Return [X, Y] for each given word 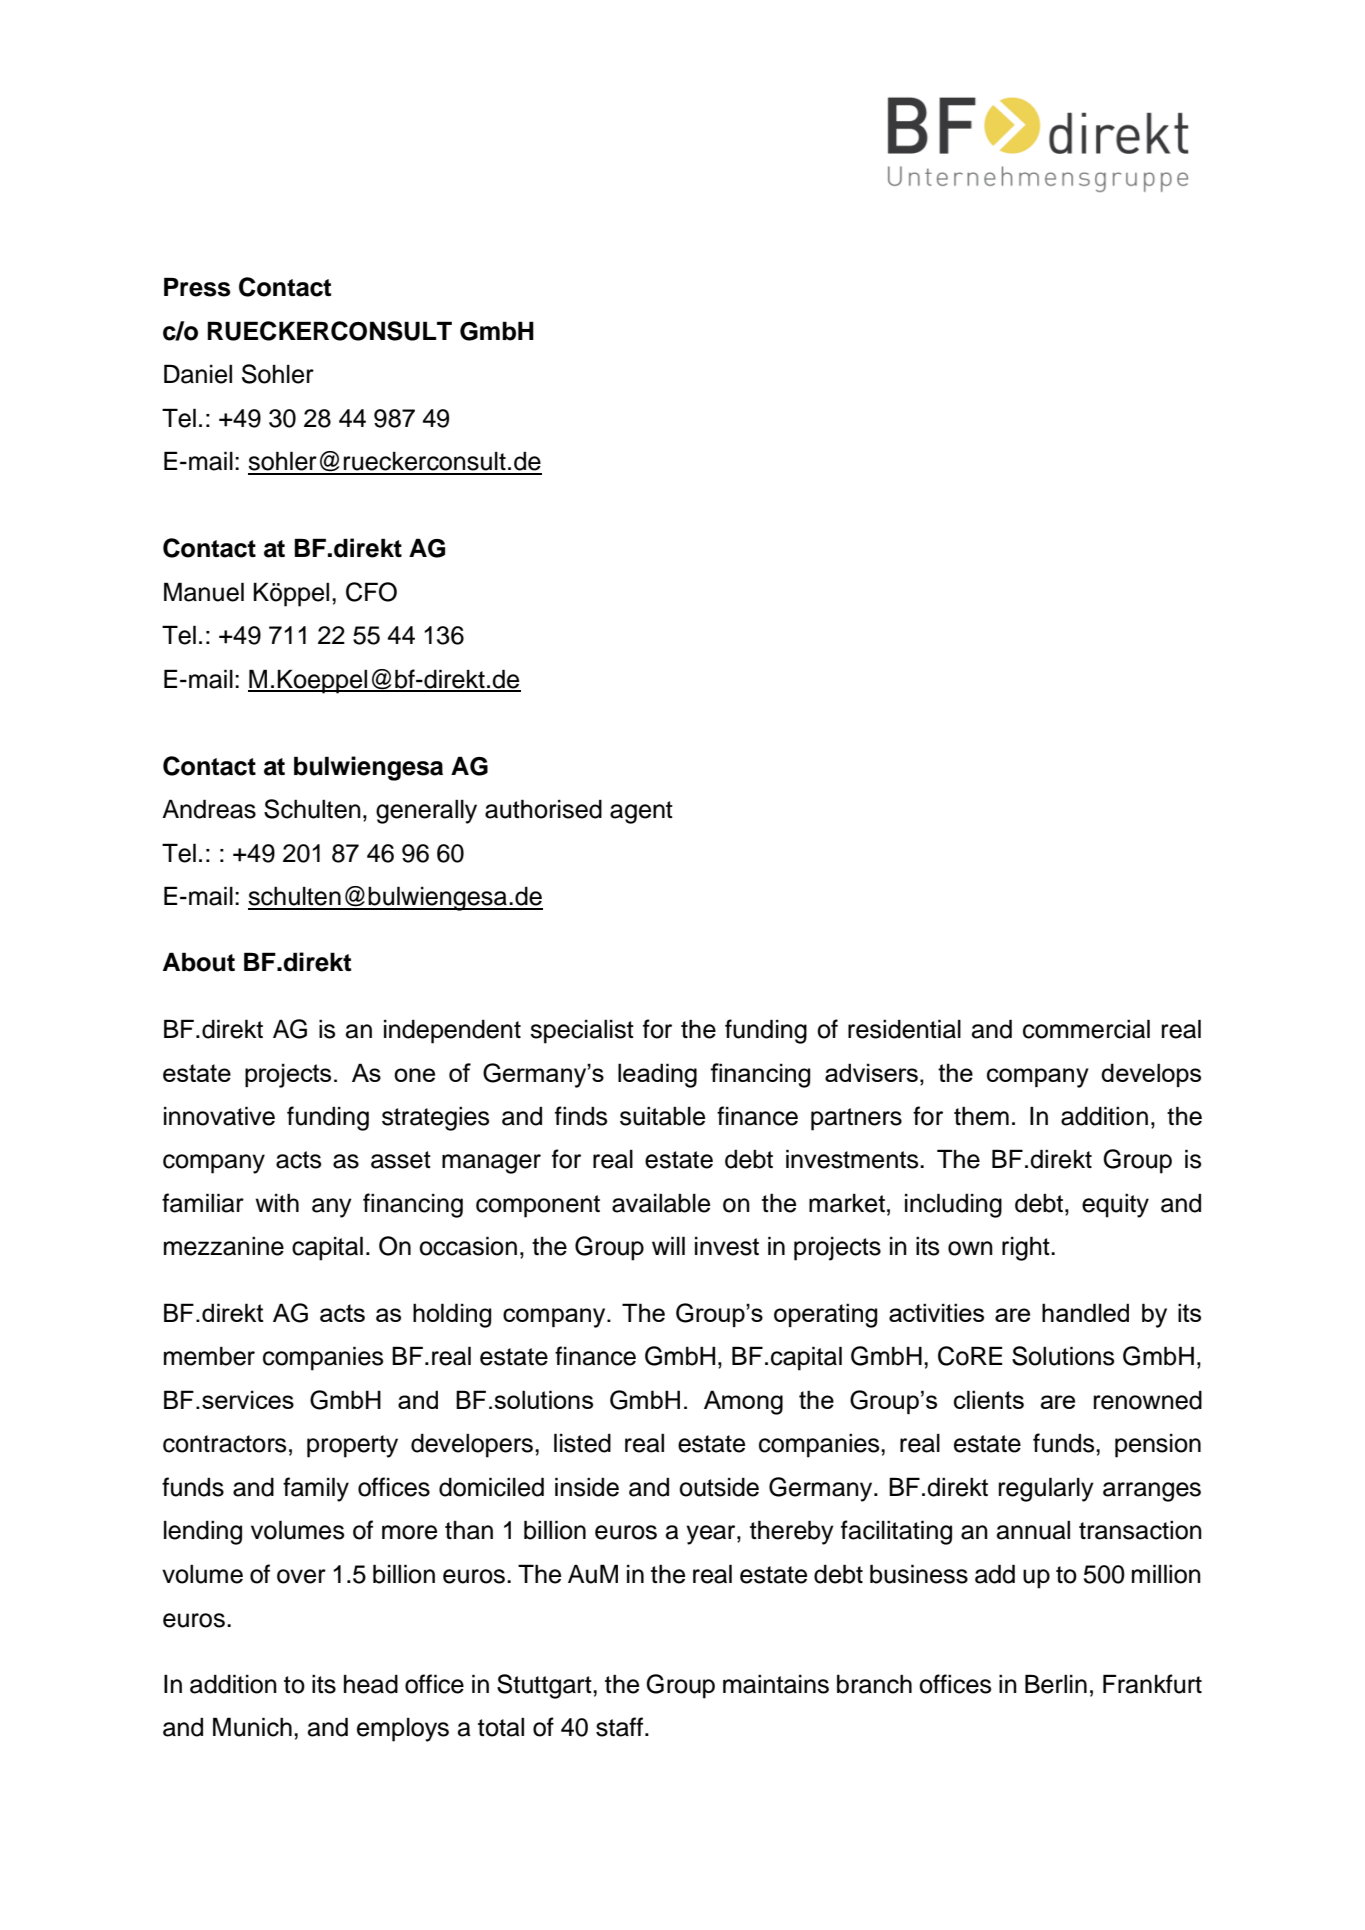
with [277, 1202]
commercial [1086, 1029]
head [371, 1684]
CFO [371, 592]
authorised [543, 809]
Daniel [198, 374]
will [668, 1245]
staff [619, 1727]
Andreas [209, 809]
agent [641, 812]
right [1027, 1248]
